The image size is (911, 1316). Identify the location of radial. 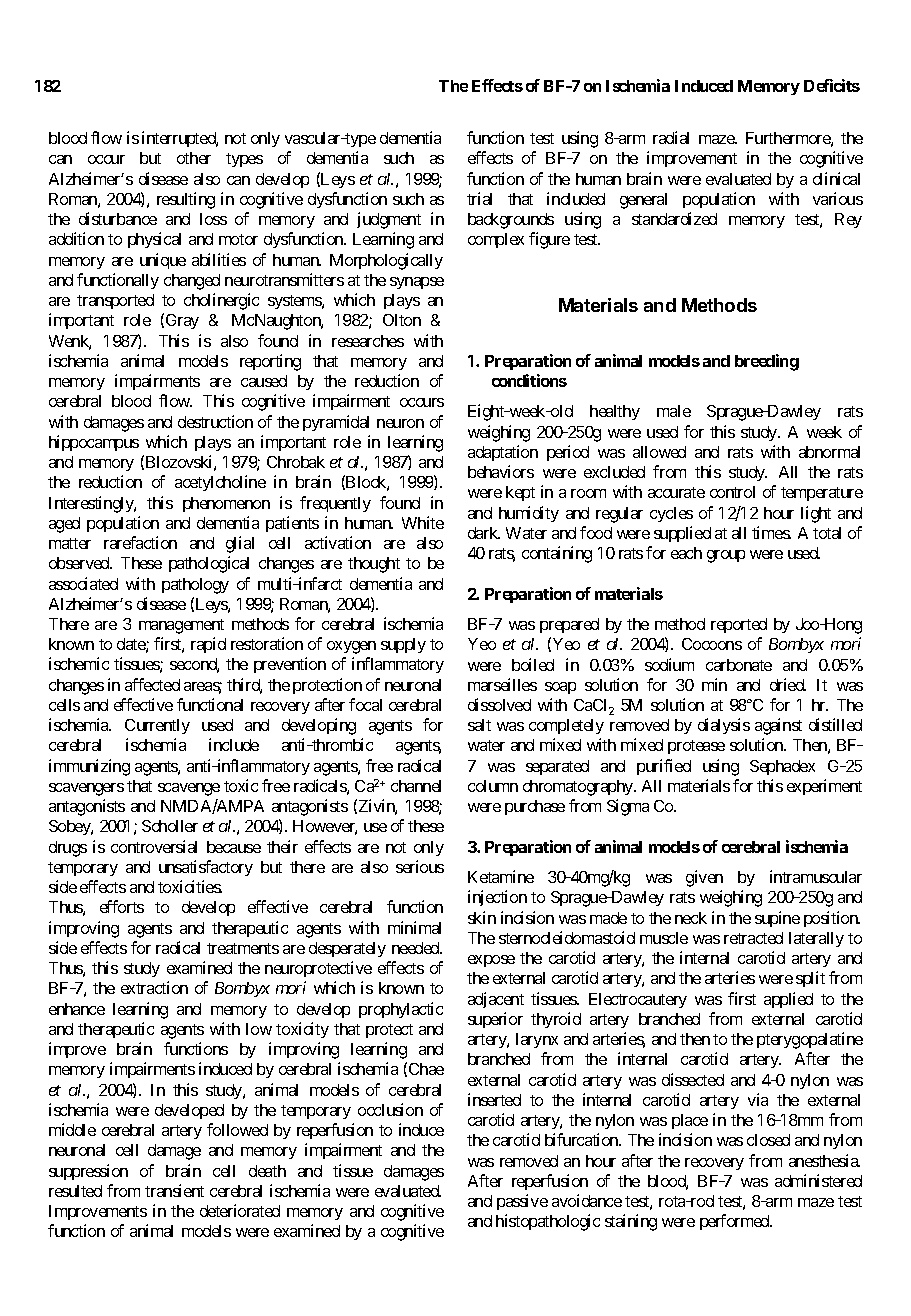
(671, 137).
